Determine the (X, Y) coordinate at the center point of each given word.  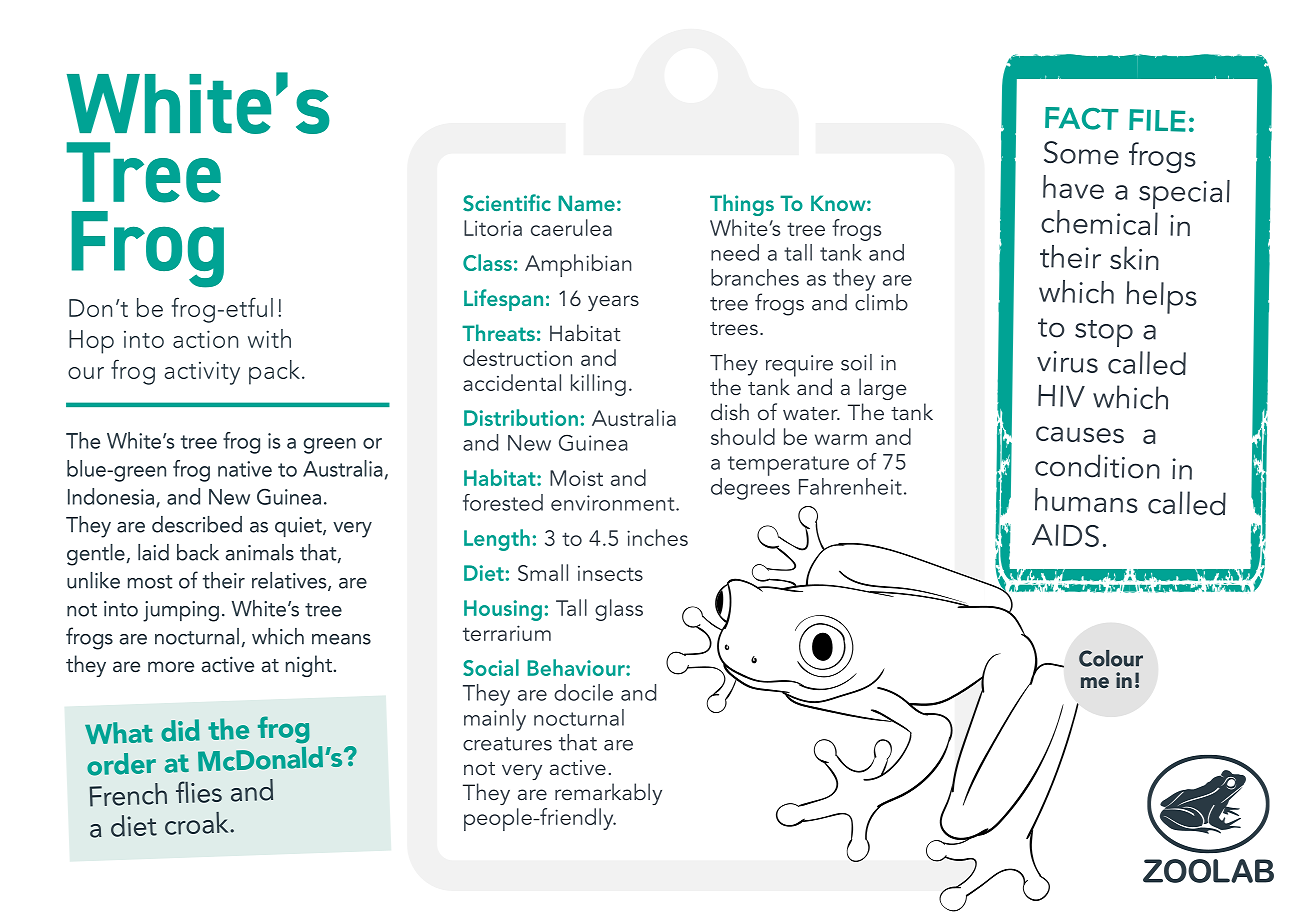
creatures (507, 744)
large (883, 389)
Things (742, 205)
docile (583, 692)
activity (202, 373)
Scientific (507, 203)
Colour (1111, 658)
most (150, 582)
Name (586, 203)
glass (619, 610)
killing (598, 385)
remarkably (608, 794)
